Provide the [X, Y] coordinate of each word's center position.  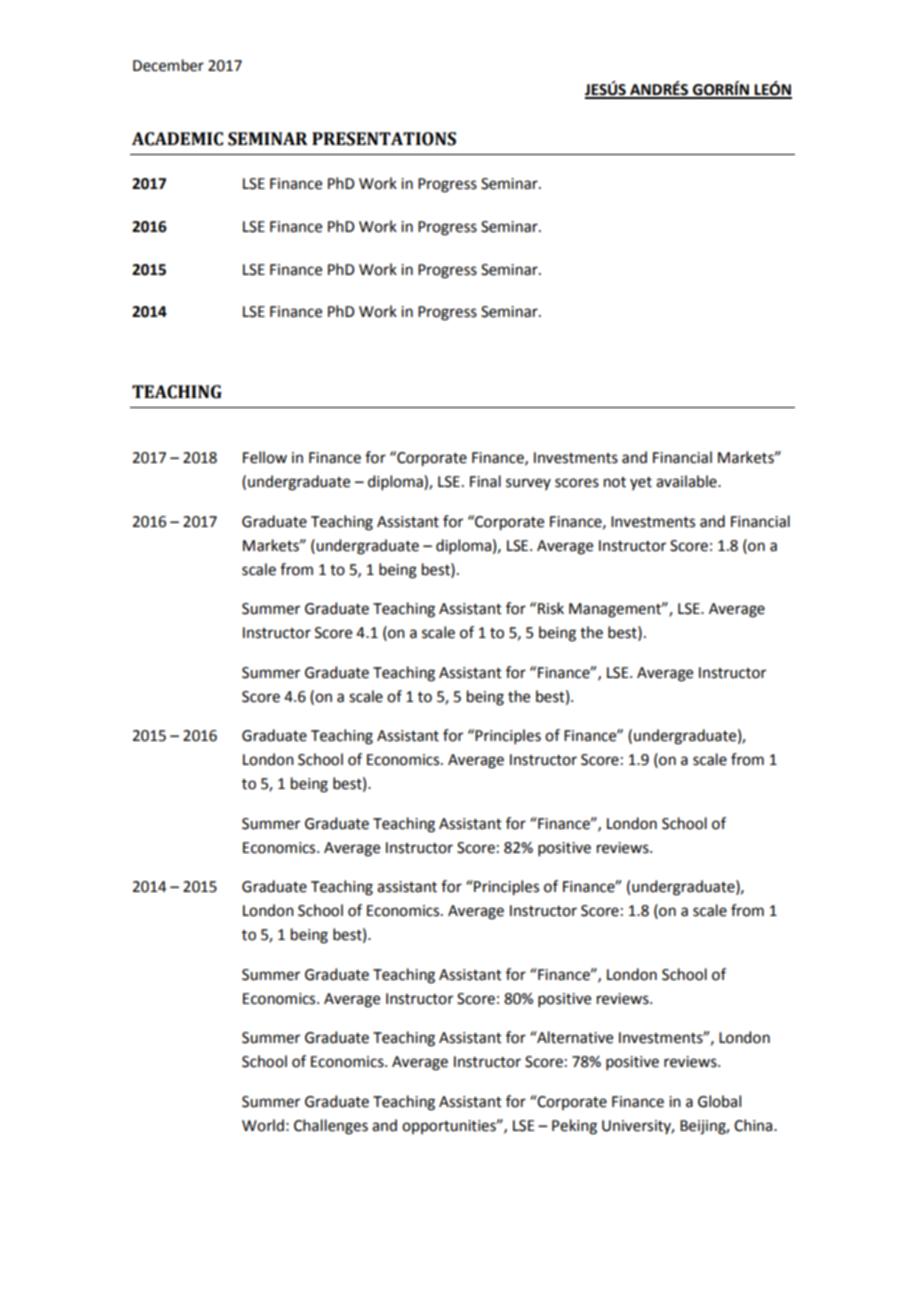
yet [641, 483]
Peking [574, 1127]
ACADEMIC [177, 139]
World [263, 1125]
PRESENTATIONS [384, 139]
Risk [551, 608]
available [687, 481]
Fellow [265, 457]
